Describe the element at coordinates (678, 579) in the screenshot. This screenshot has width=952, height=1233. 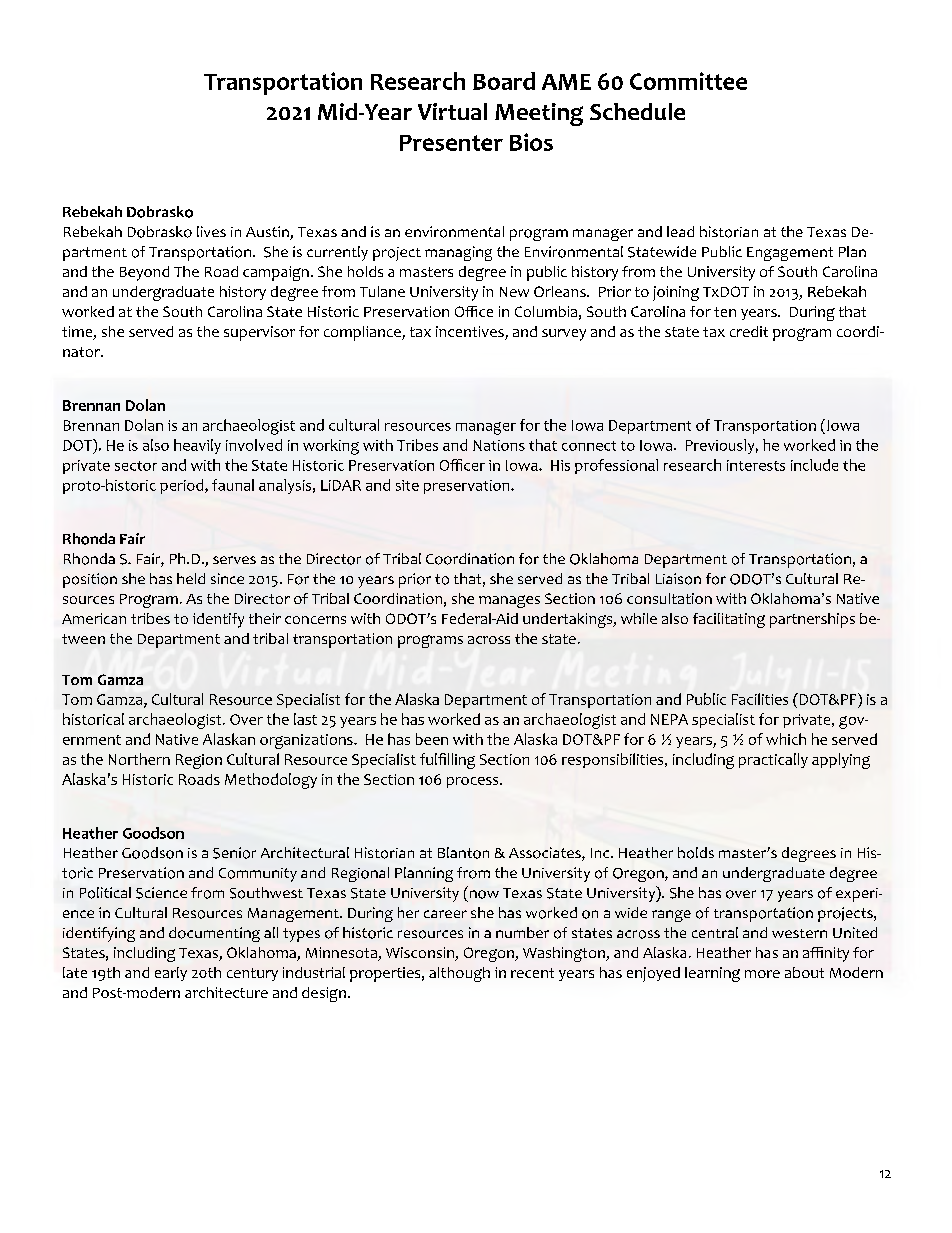
I see `Liaison` at that location.
